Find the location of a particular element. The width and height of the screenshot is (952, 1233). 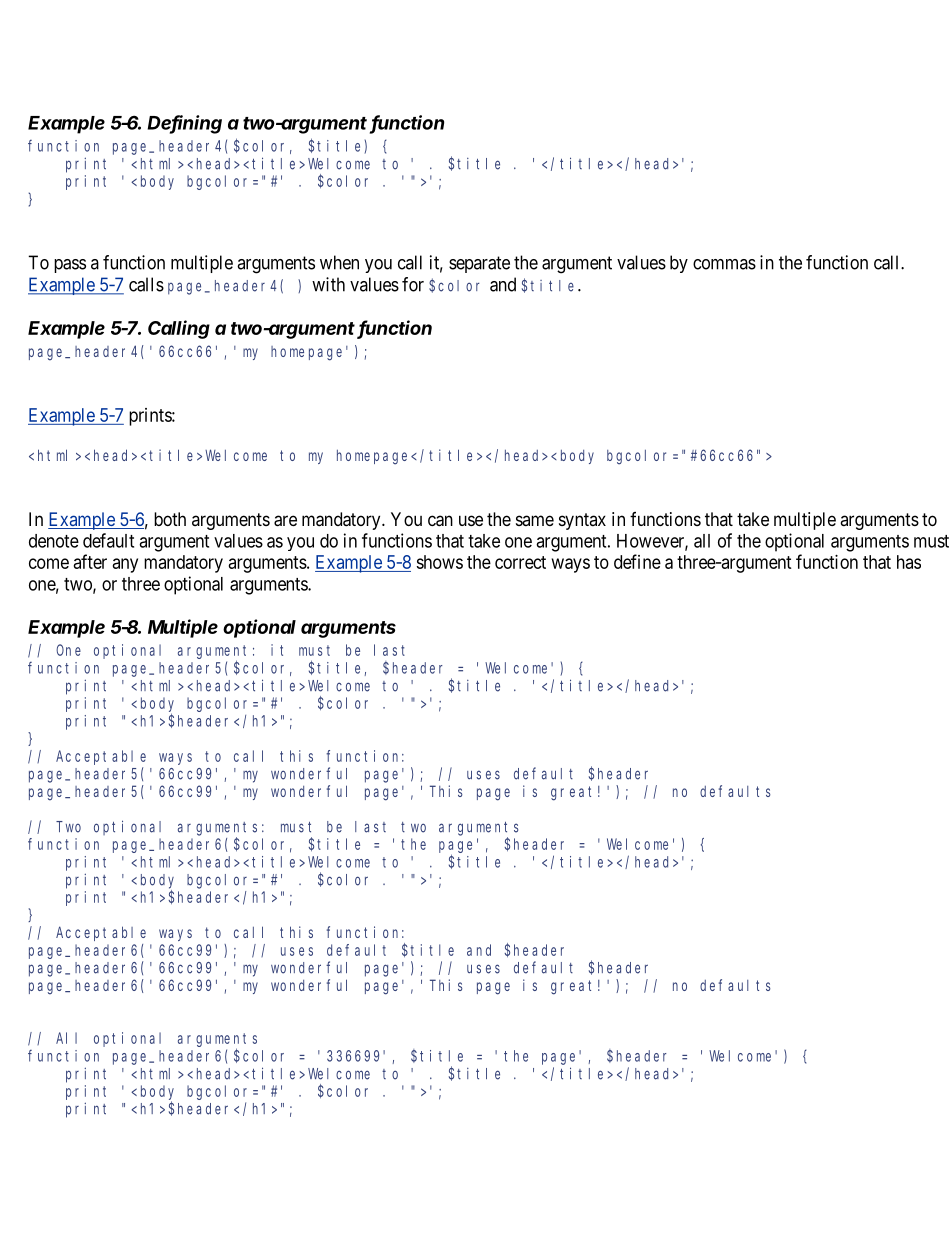

same is located at coordinates (535, 520).
